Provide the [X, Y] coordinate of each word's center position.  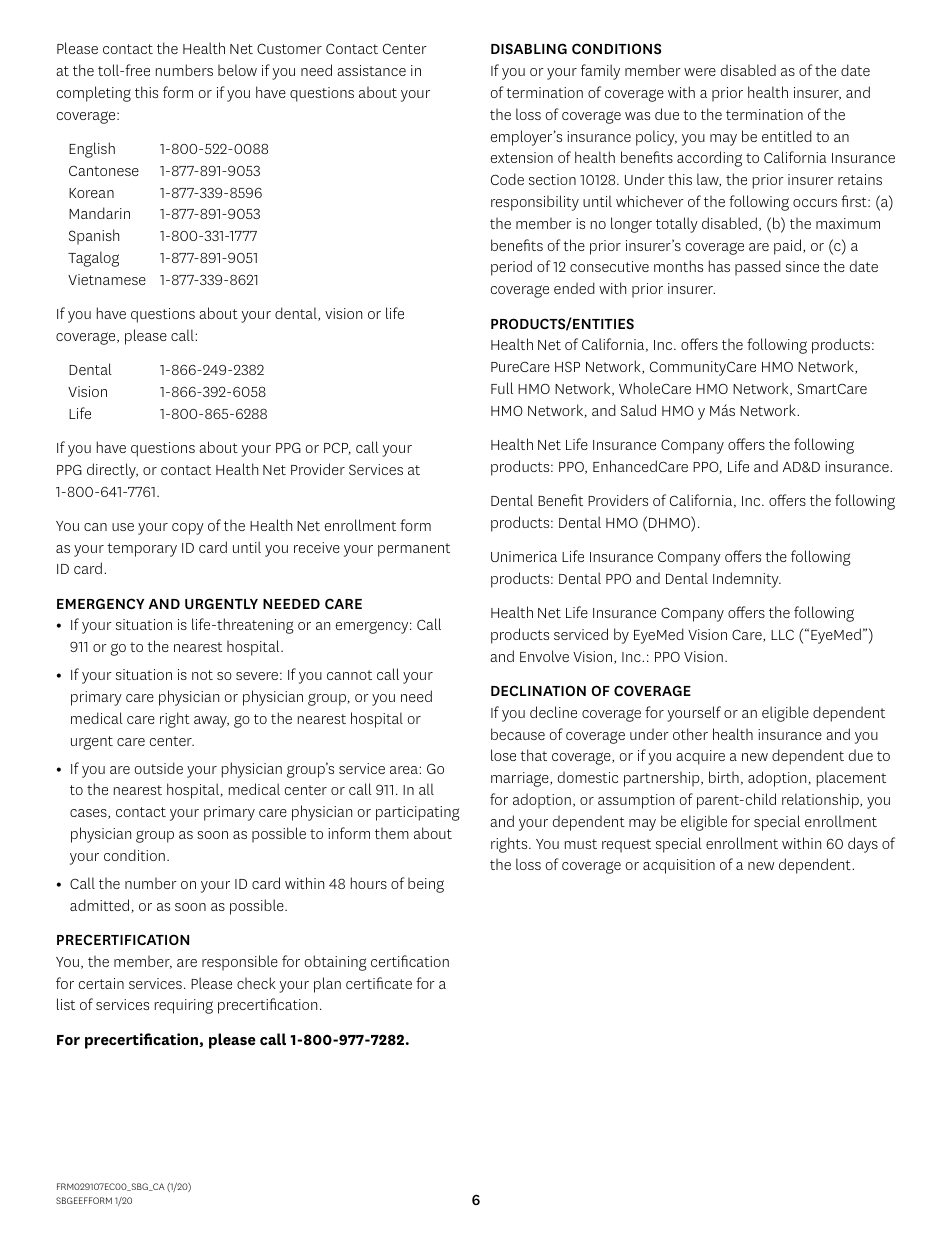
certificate [379, 983]
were [700, 72]
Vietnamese [107, 279]
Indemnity [747, 580]
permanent [414, 550]
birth [724, 777]
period [511, 268]
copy [188, 529]
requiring [184, 1006]
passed [758, 268]
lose [503, 755]
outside [159, 768]
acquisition [679, 866]
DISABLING [529, 48]
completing [94, 94]
